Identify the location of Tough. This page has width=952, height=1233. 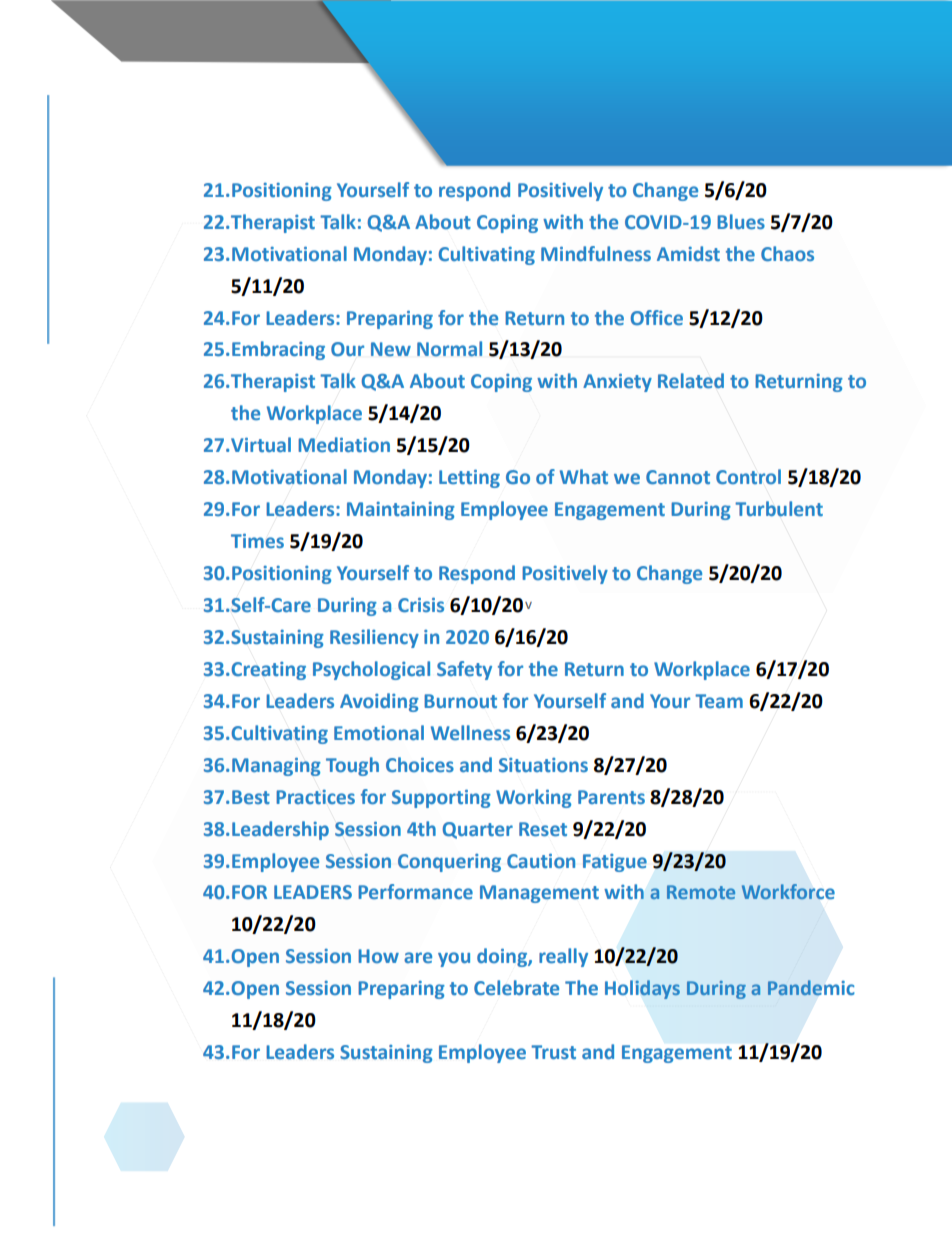
(352, 766).
